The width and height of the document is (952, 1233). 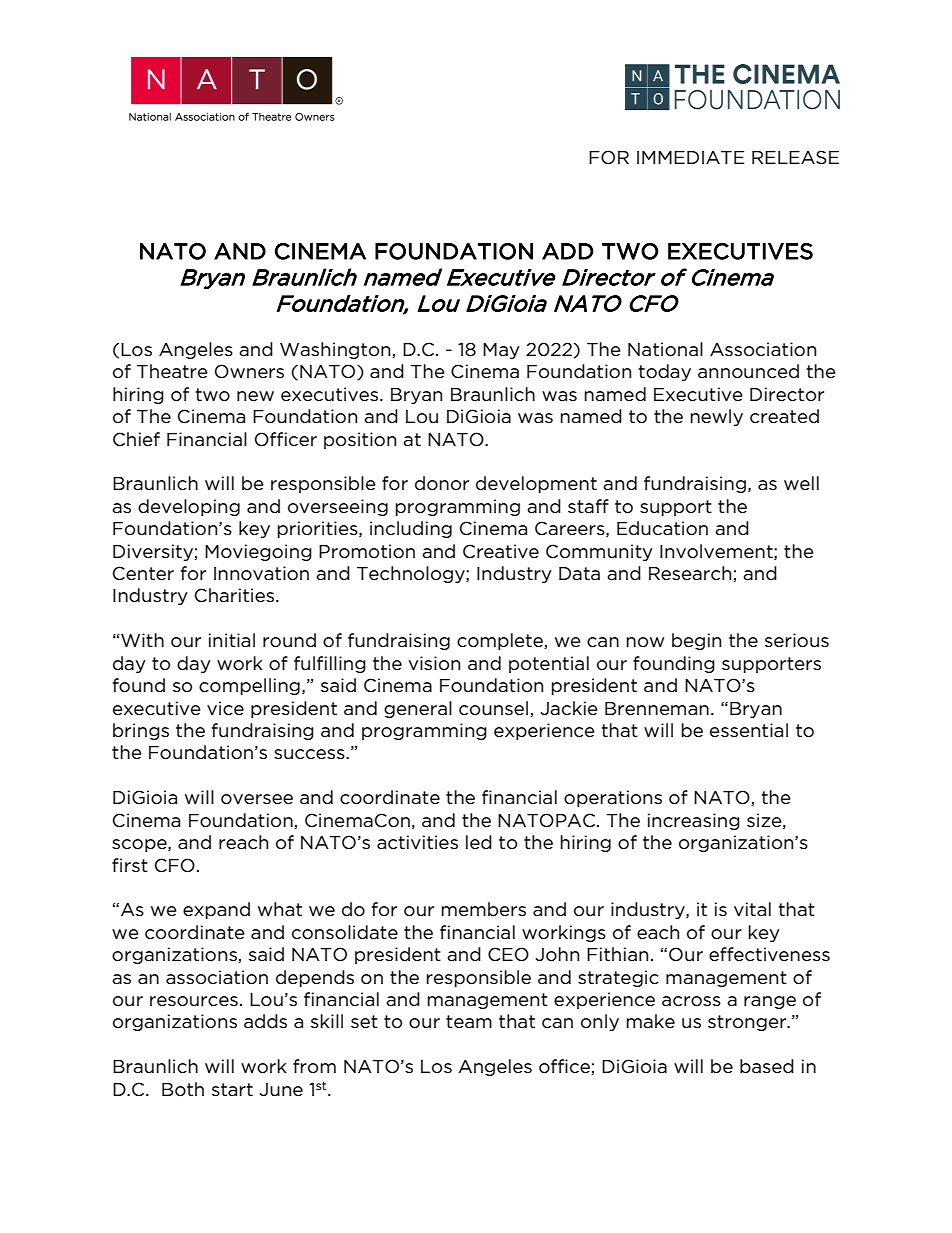 I want to click on start, so click(x=232, y=1089).
